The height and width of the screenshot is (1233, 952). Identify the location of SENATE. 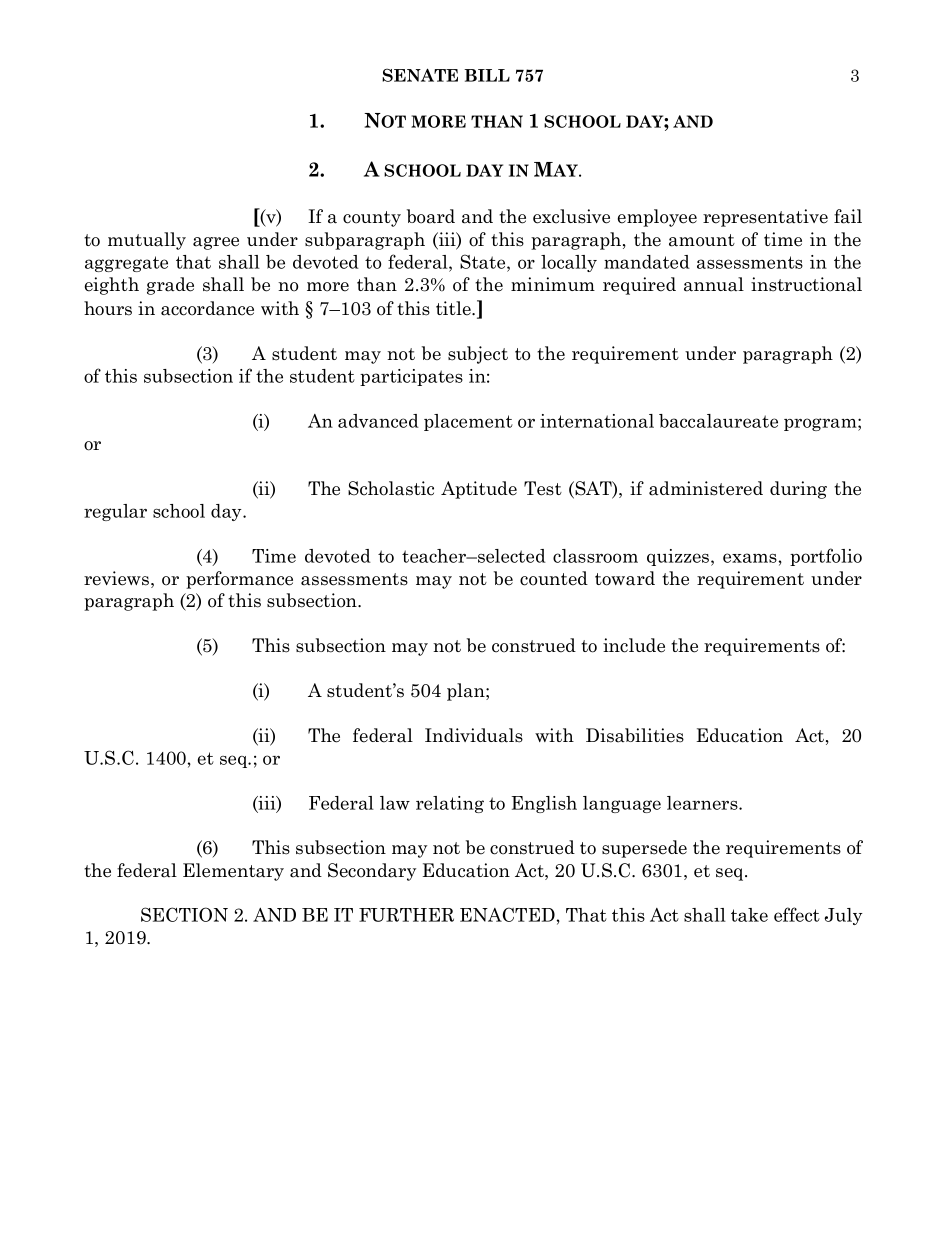
(420, 75).
